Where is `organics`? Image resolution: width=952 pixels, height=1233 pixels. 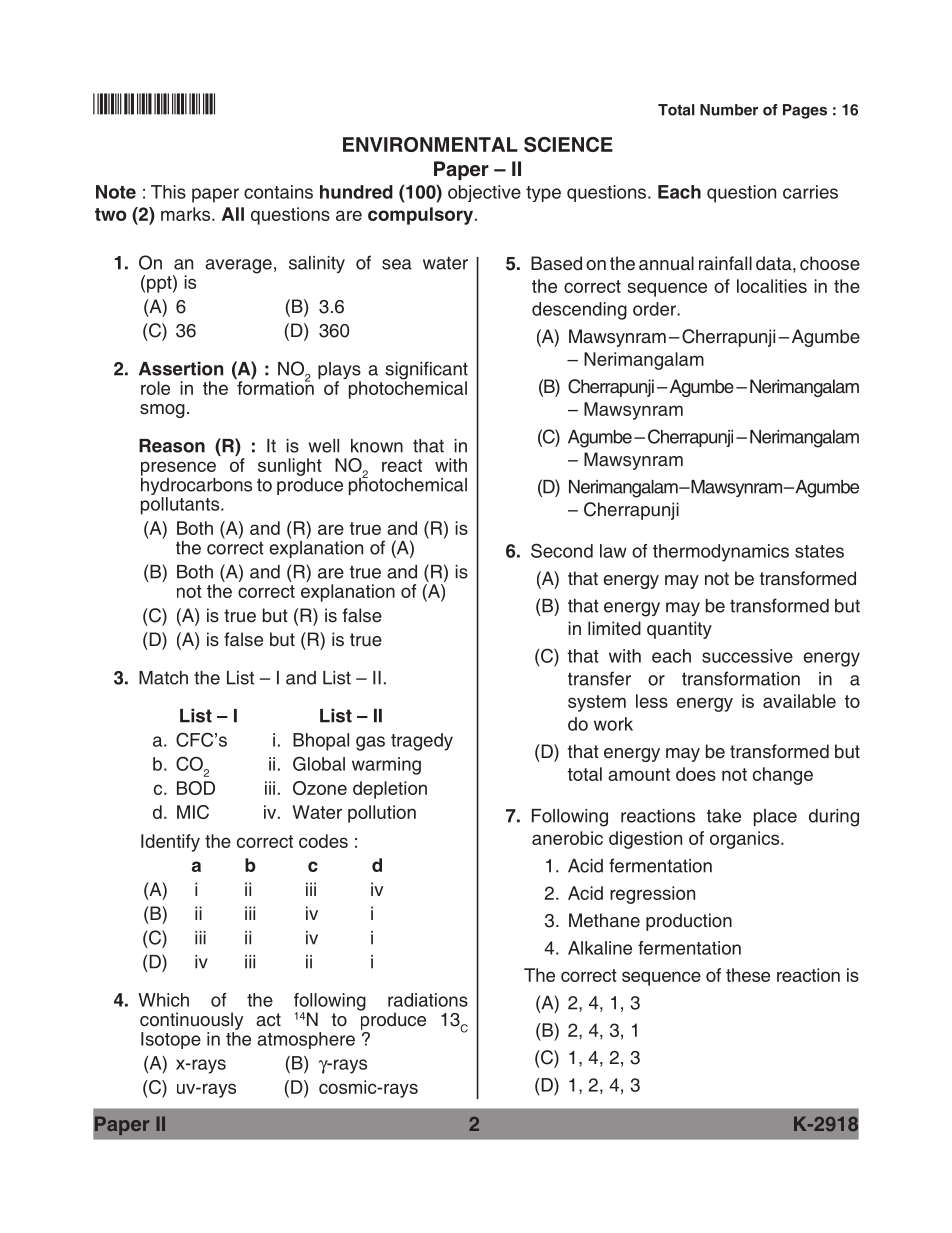
organics is located at coordinates (746, 840).
